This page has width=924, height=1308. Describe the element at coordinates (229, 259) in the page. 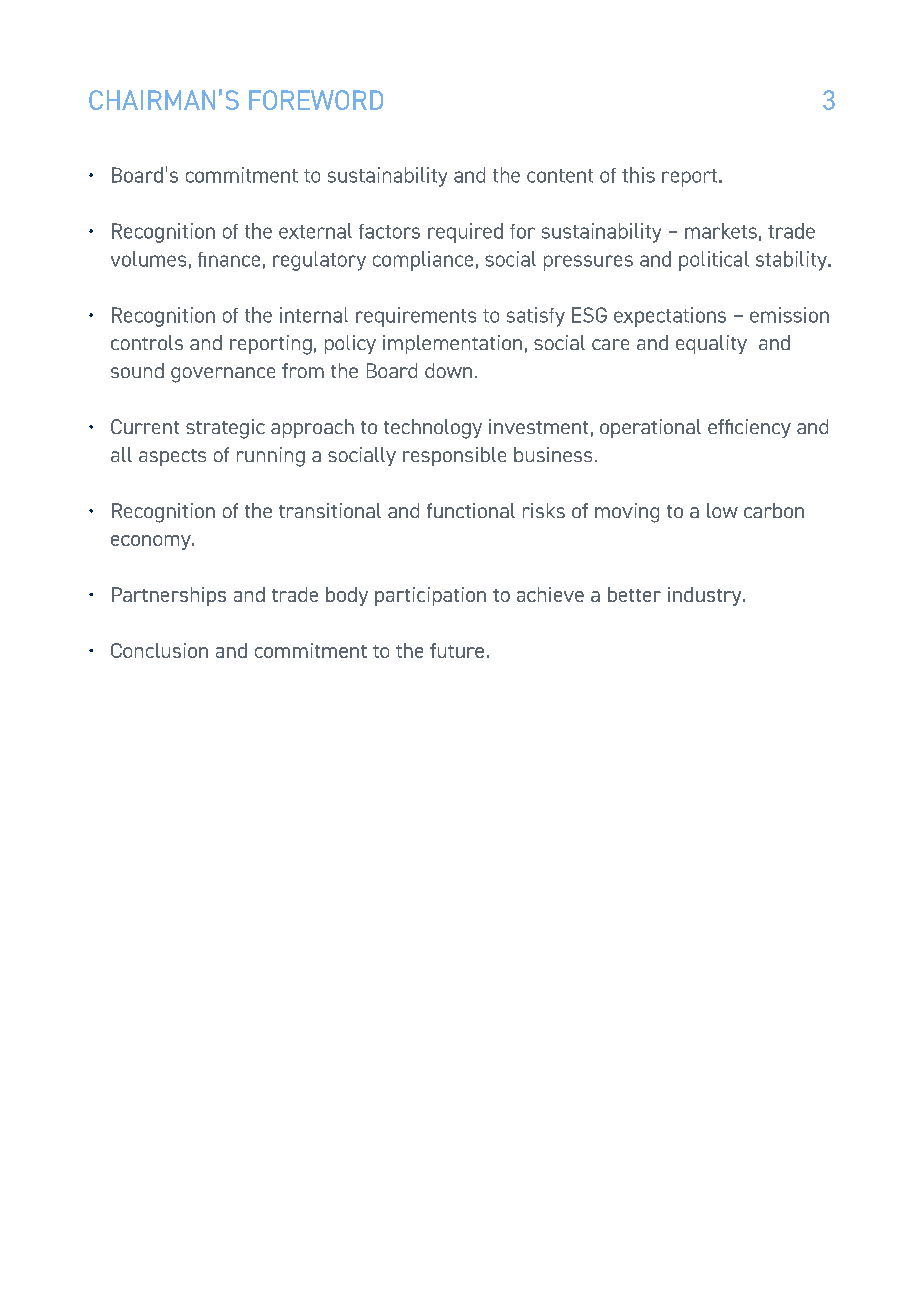

I see `finance` at that location.
